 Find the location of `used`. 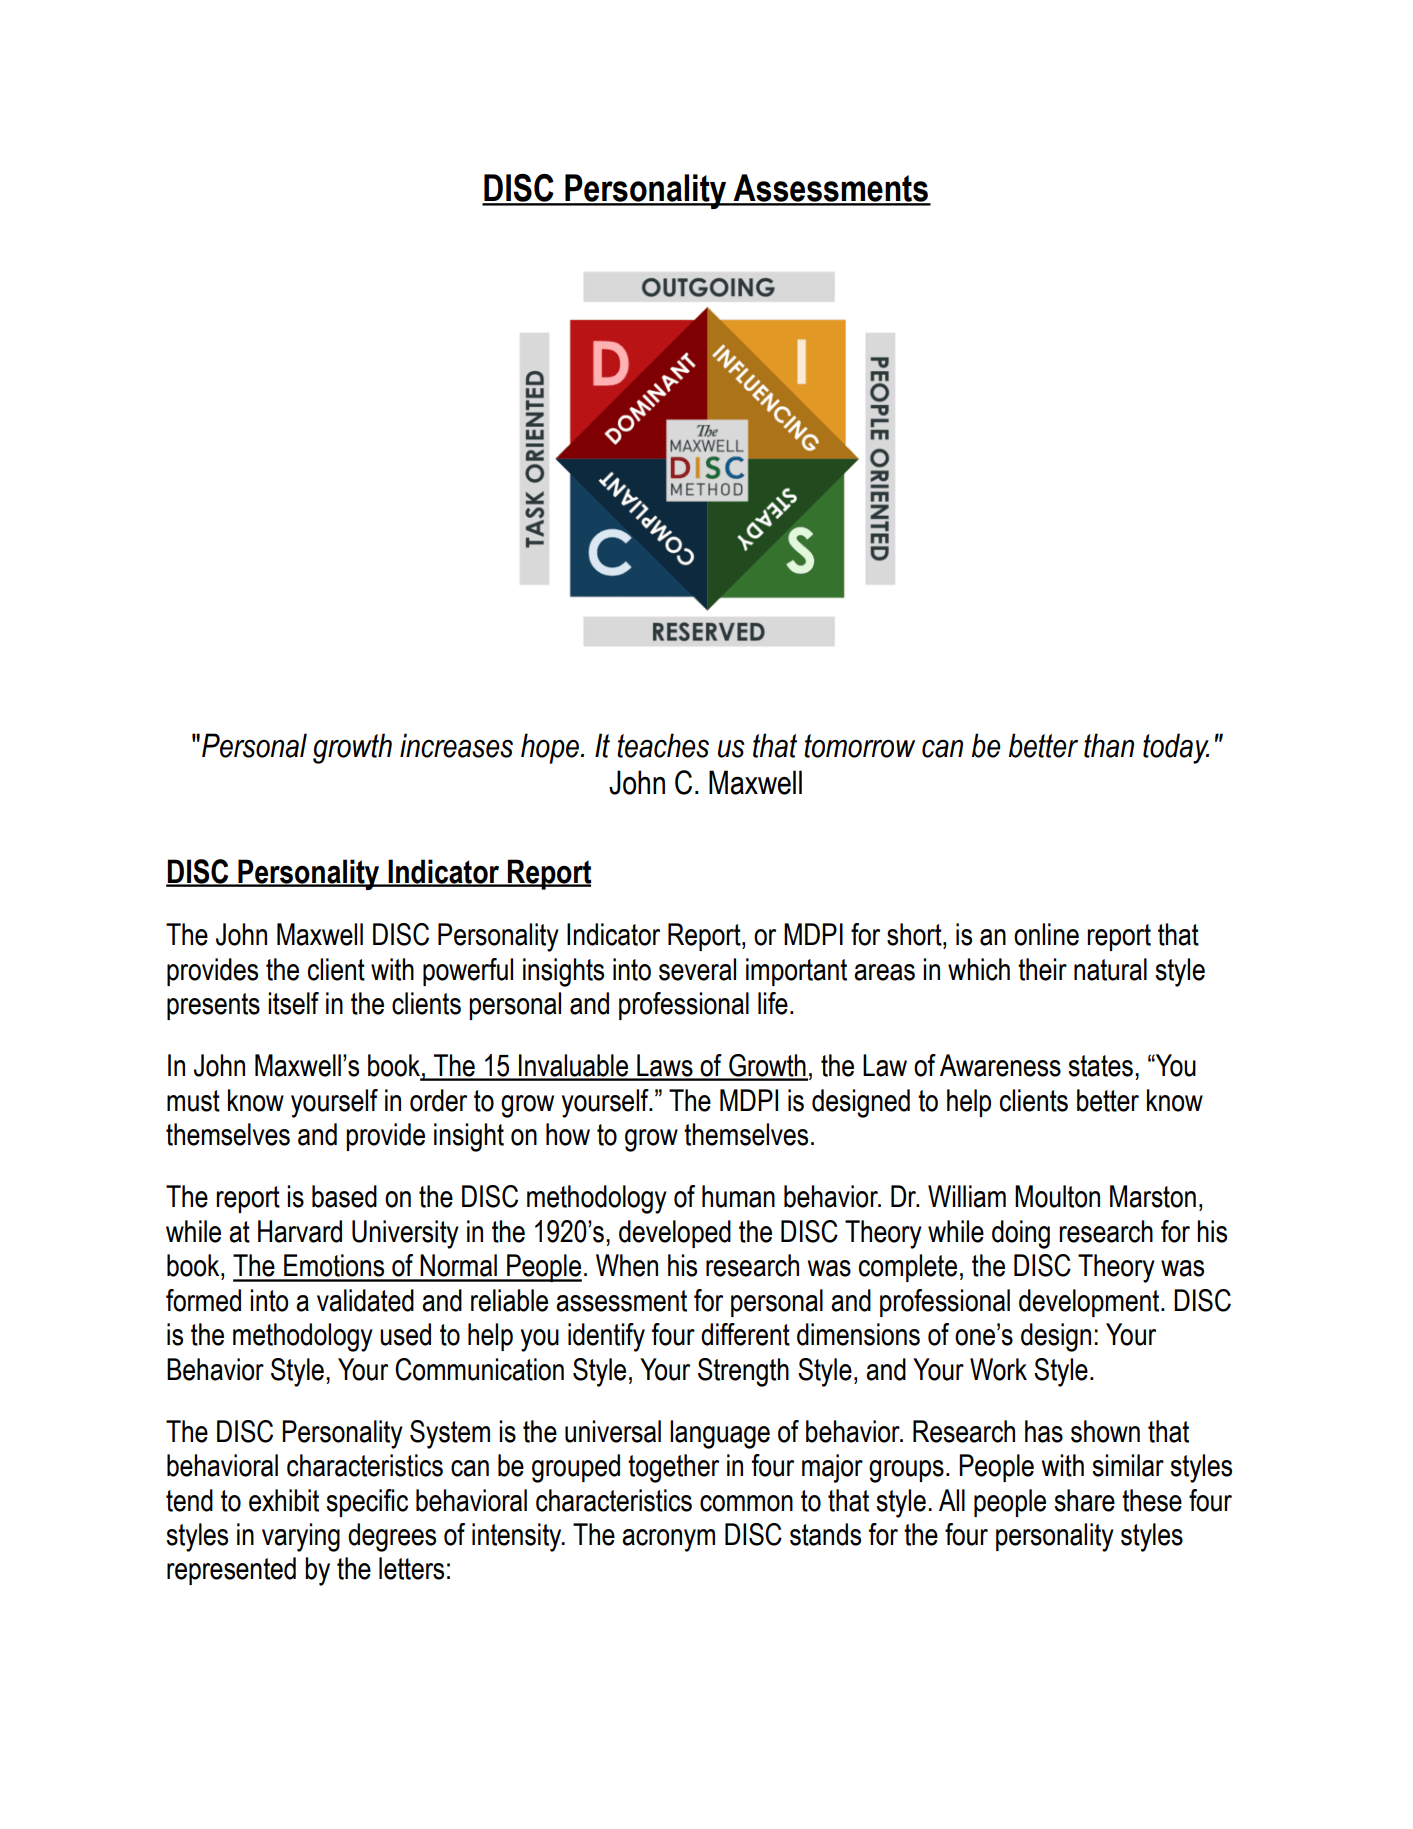

used is located at coordinates (405, 1334).
